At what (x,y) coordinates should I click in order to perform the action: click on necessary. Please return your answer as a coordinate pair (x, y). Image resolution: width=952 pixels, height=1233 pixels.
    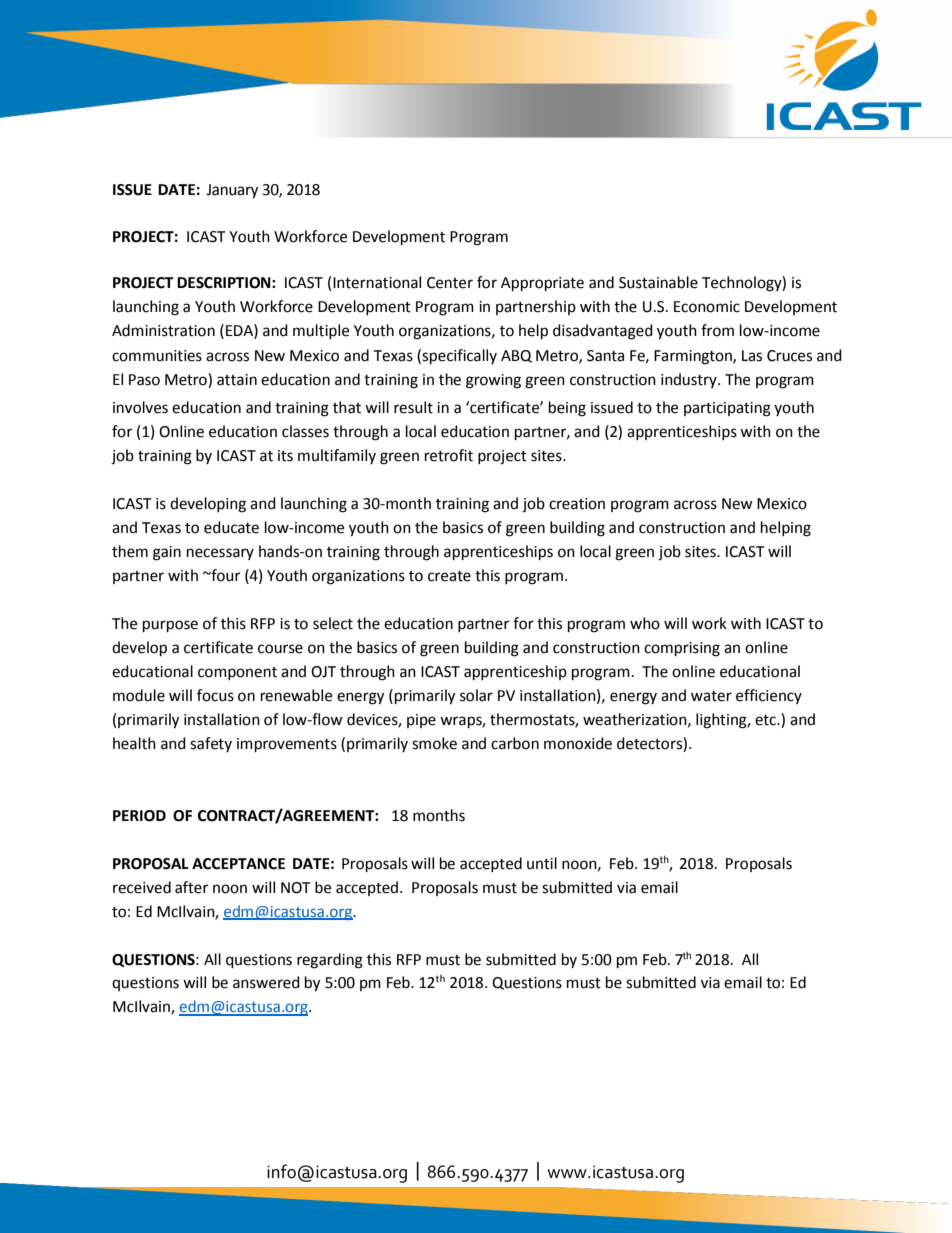
    Looking at the image, I should click on (220, 554).
